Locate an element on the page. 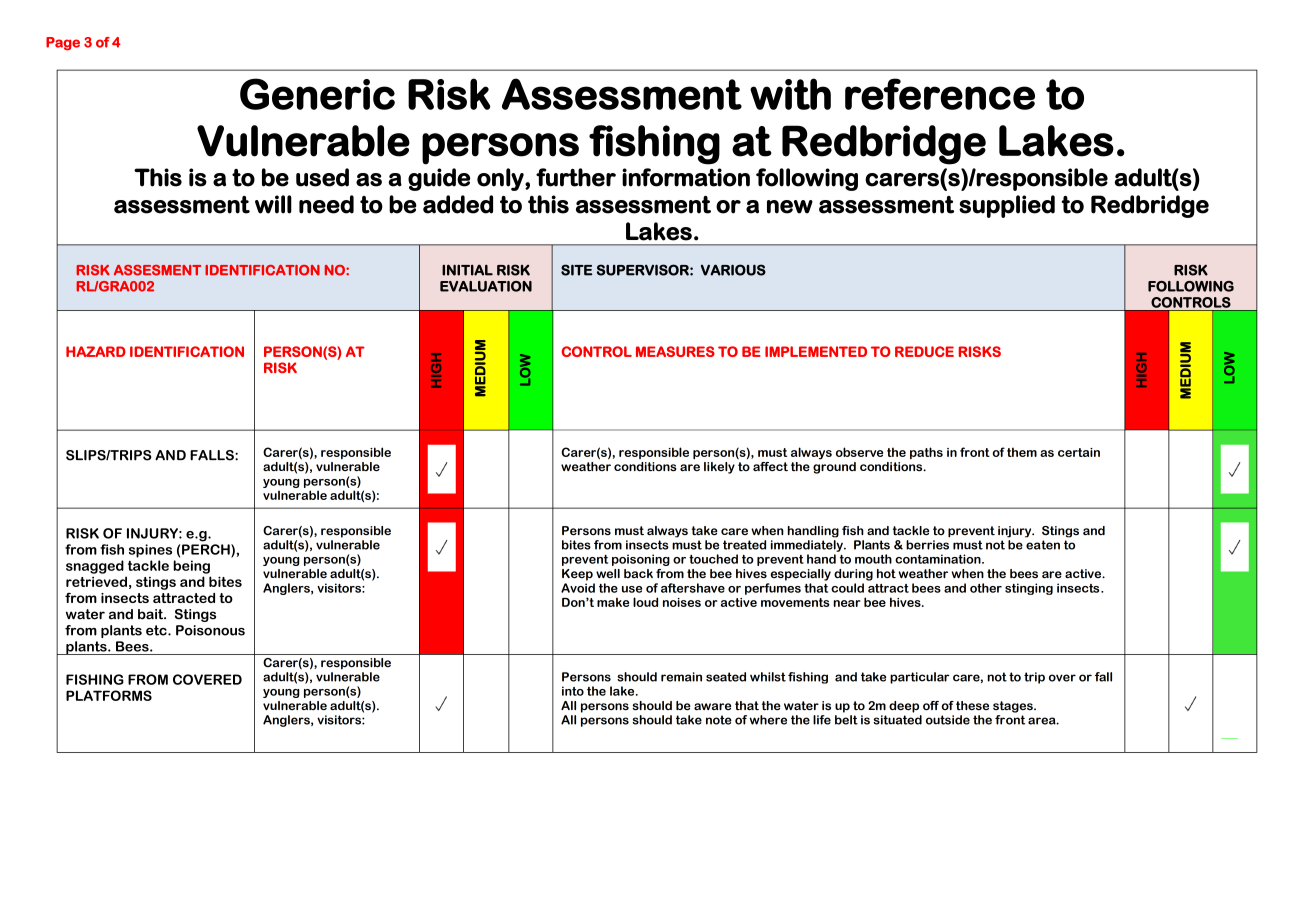 The width and height of the page is (1307, 924). reference is located at coordinates (940, 94).
